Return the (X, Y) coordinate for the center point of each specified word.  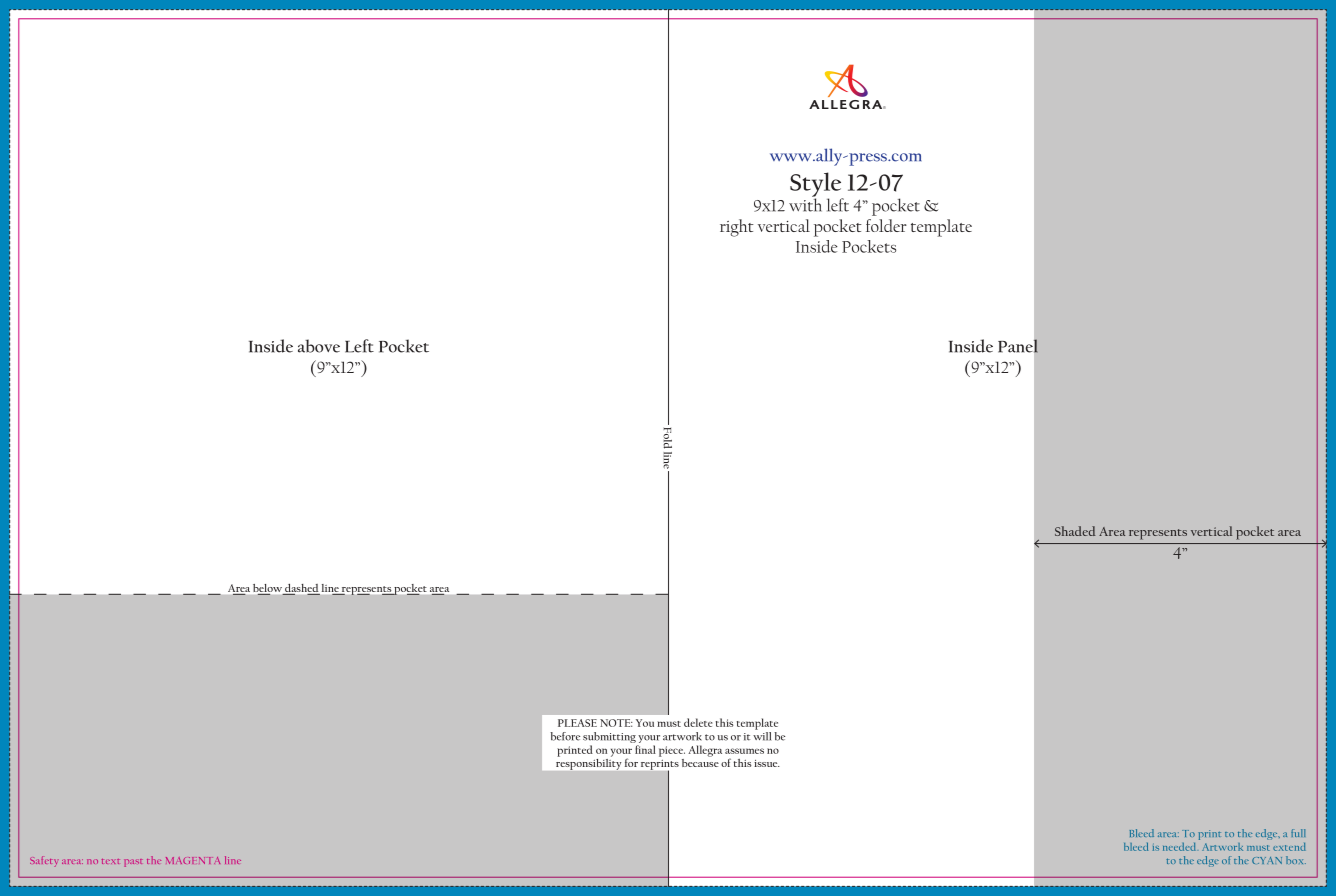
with (805, 204)
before (565, 736)
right (737, 228)
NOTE (616, 723)
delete (698, 722)
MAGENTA (193, 860)
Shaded (1075, 531)
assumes (744, 751)
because (700, 761)
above (319, 346)
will (762, 736)
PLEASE (577, 723)
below (268, 589)
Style (817, 185)
